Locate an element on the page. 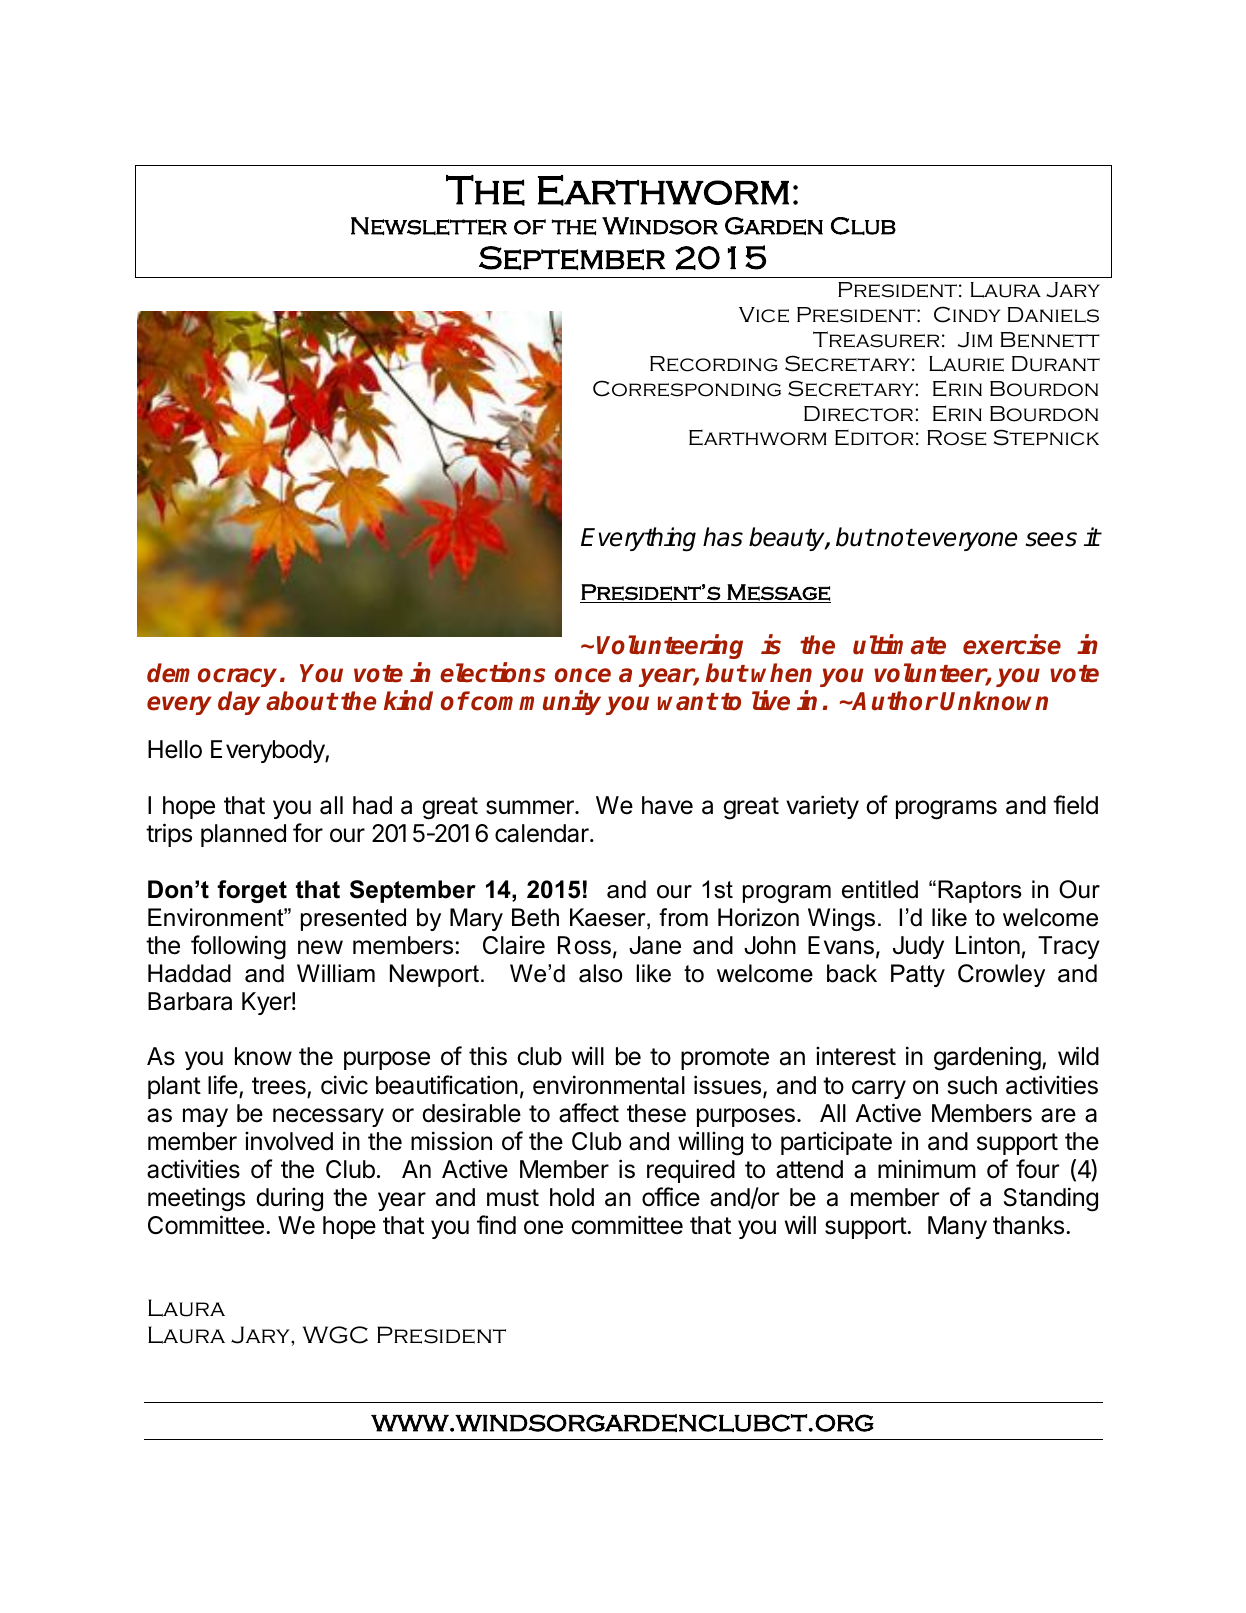  day is located at coordinates (239, 703).
